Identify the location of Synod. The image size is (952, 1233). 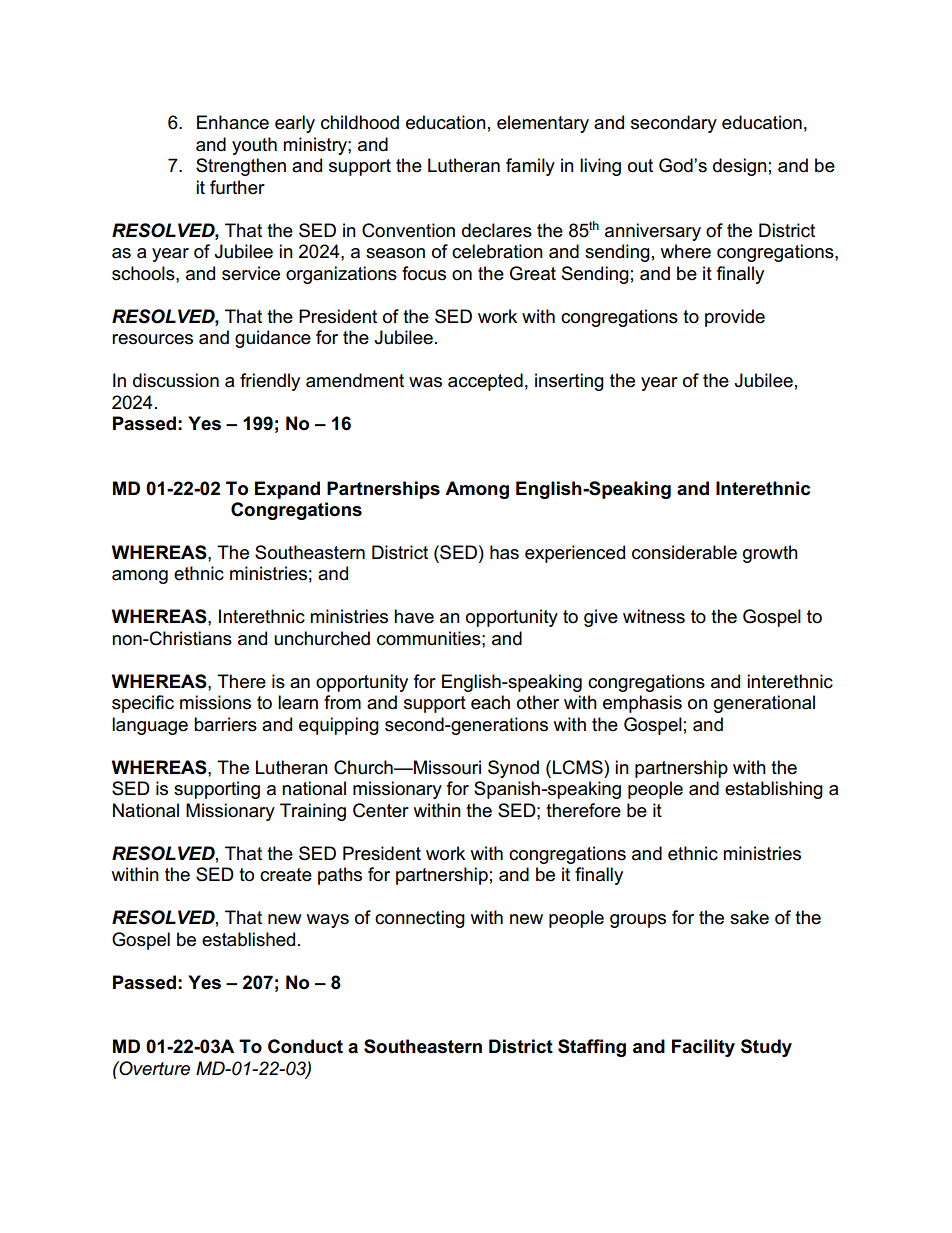
(513, 769).
